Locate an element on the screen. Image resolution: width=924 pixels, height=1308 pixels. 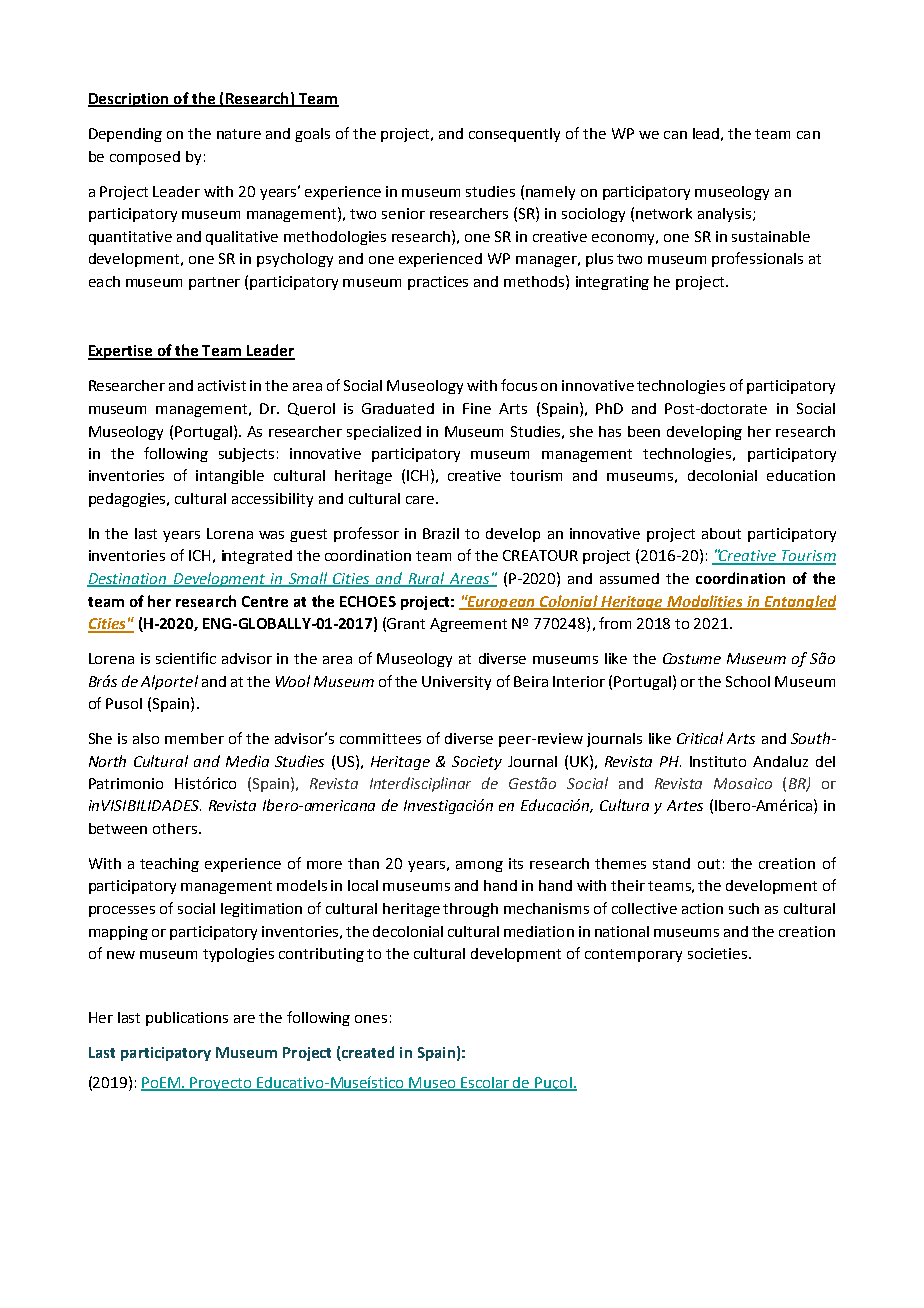
nature is located at coordinates (239, 134).
